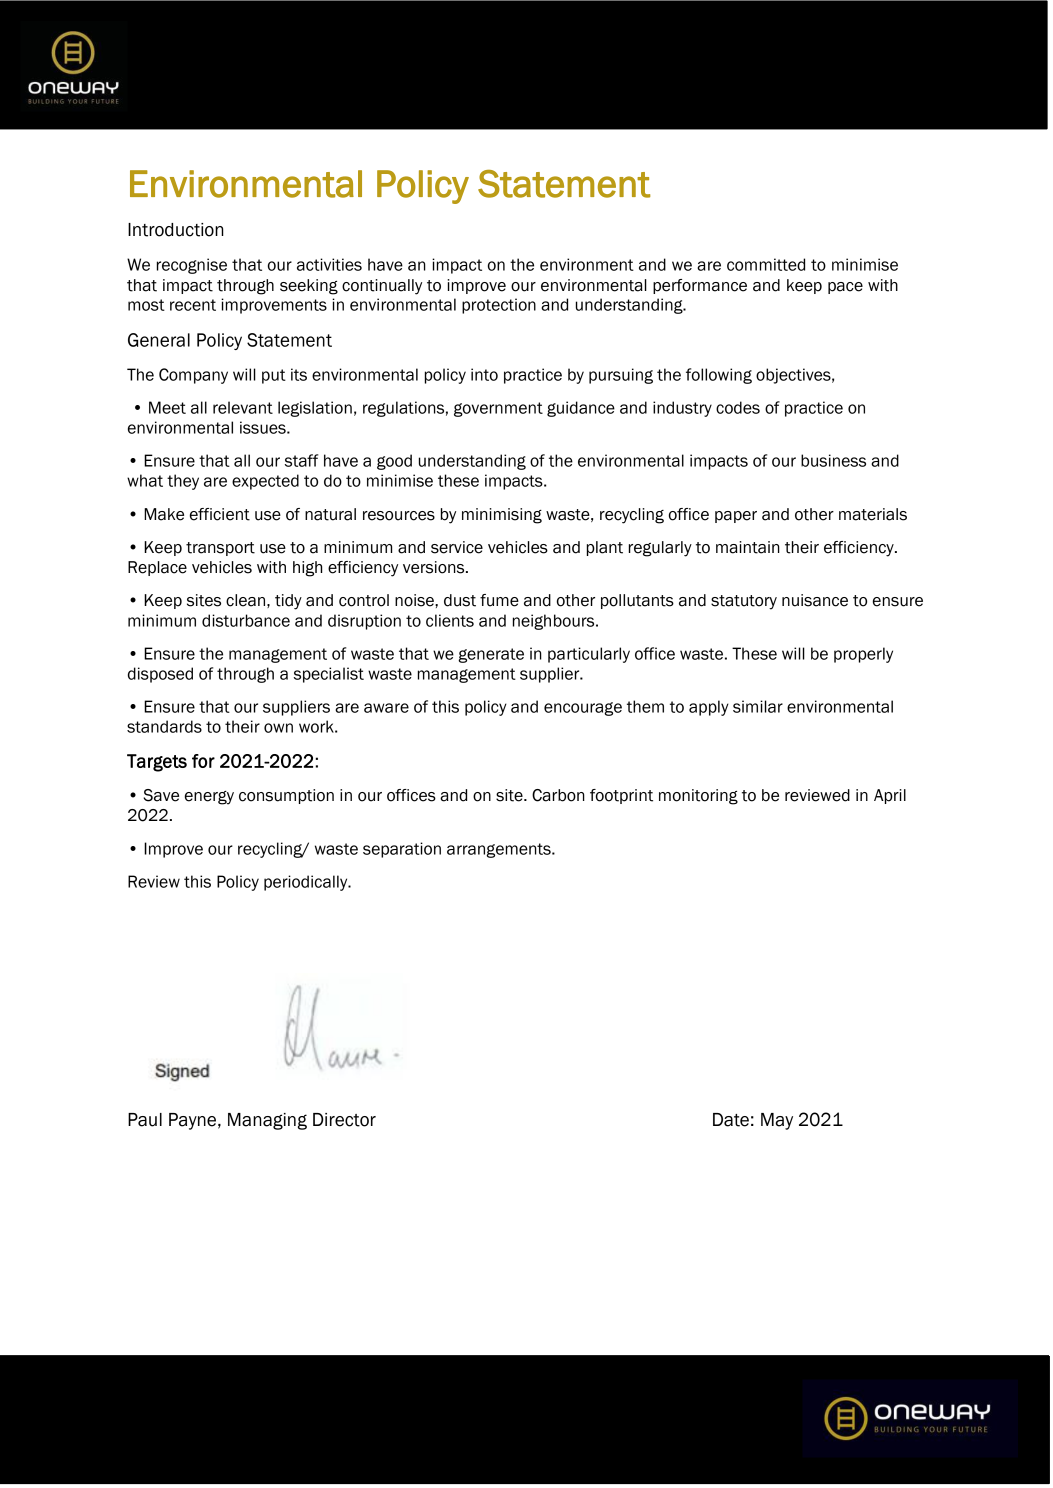 The width and height of the screenshot is (1053, 1488). I want to click on separation, so click(402, 850).
